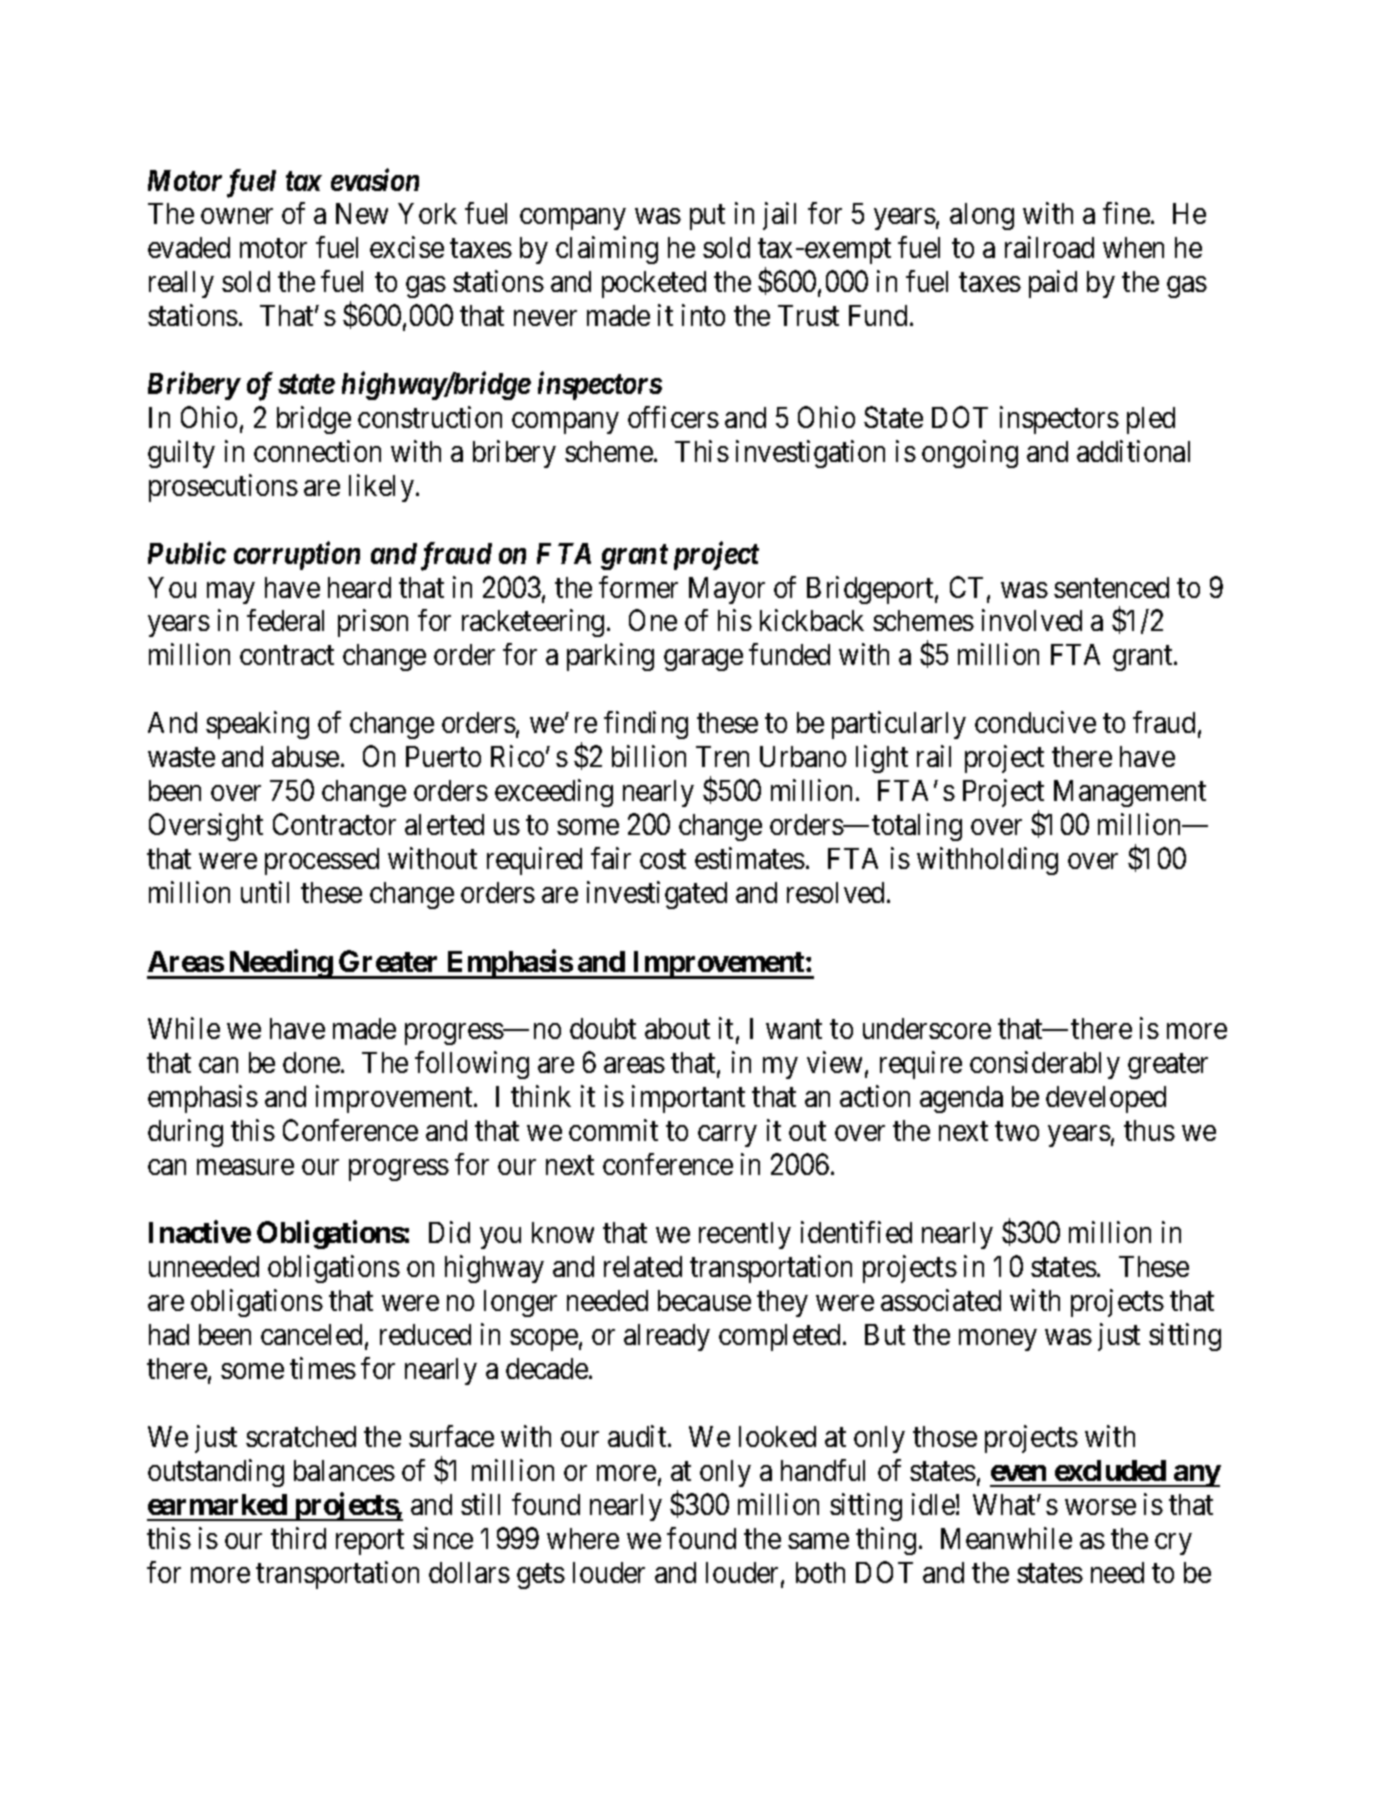  What do you see at coordinates (298, 1538) in the page?
I see `third` at bounding box center [298, 1538].
